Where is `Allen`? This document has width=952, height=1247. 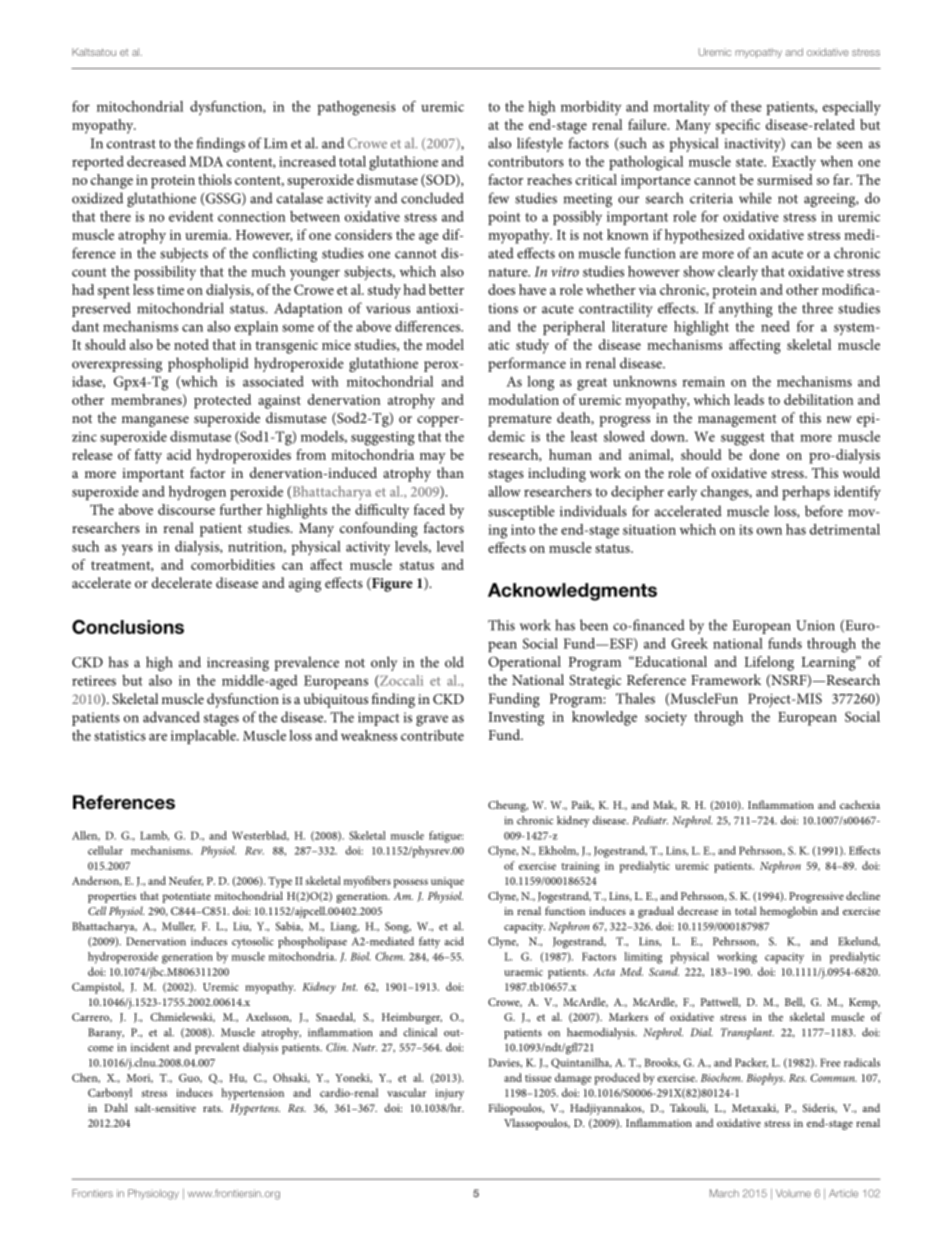 Allen is located at coordinates (86, 836).
